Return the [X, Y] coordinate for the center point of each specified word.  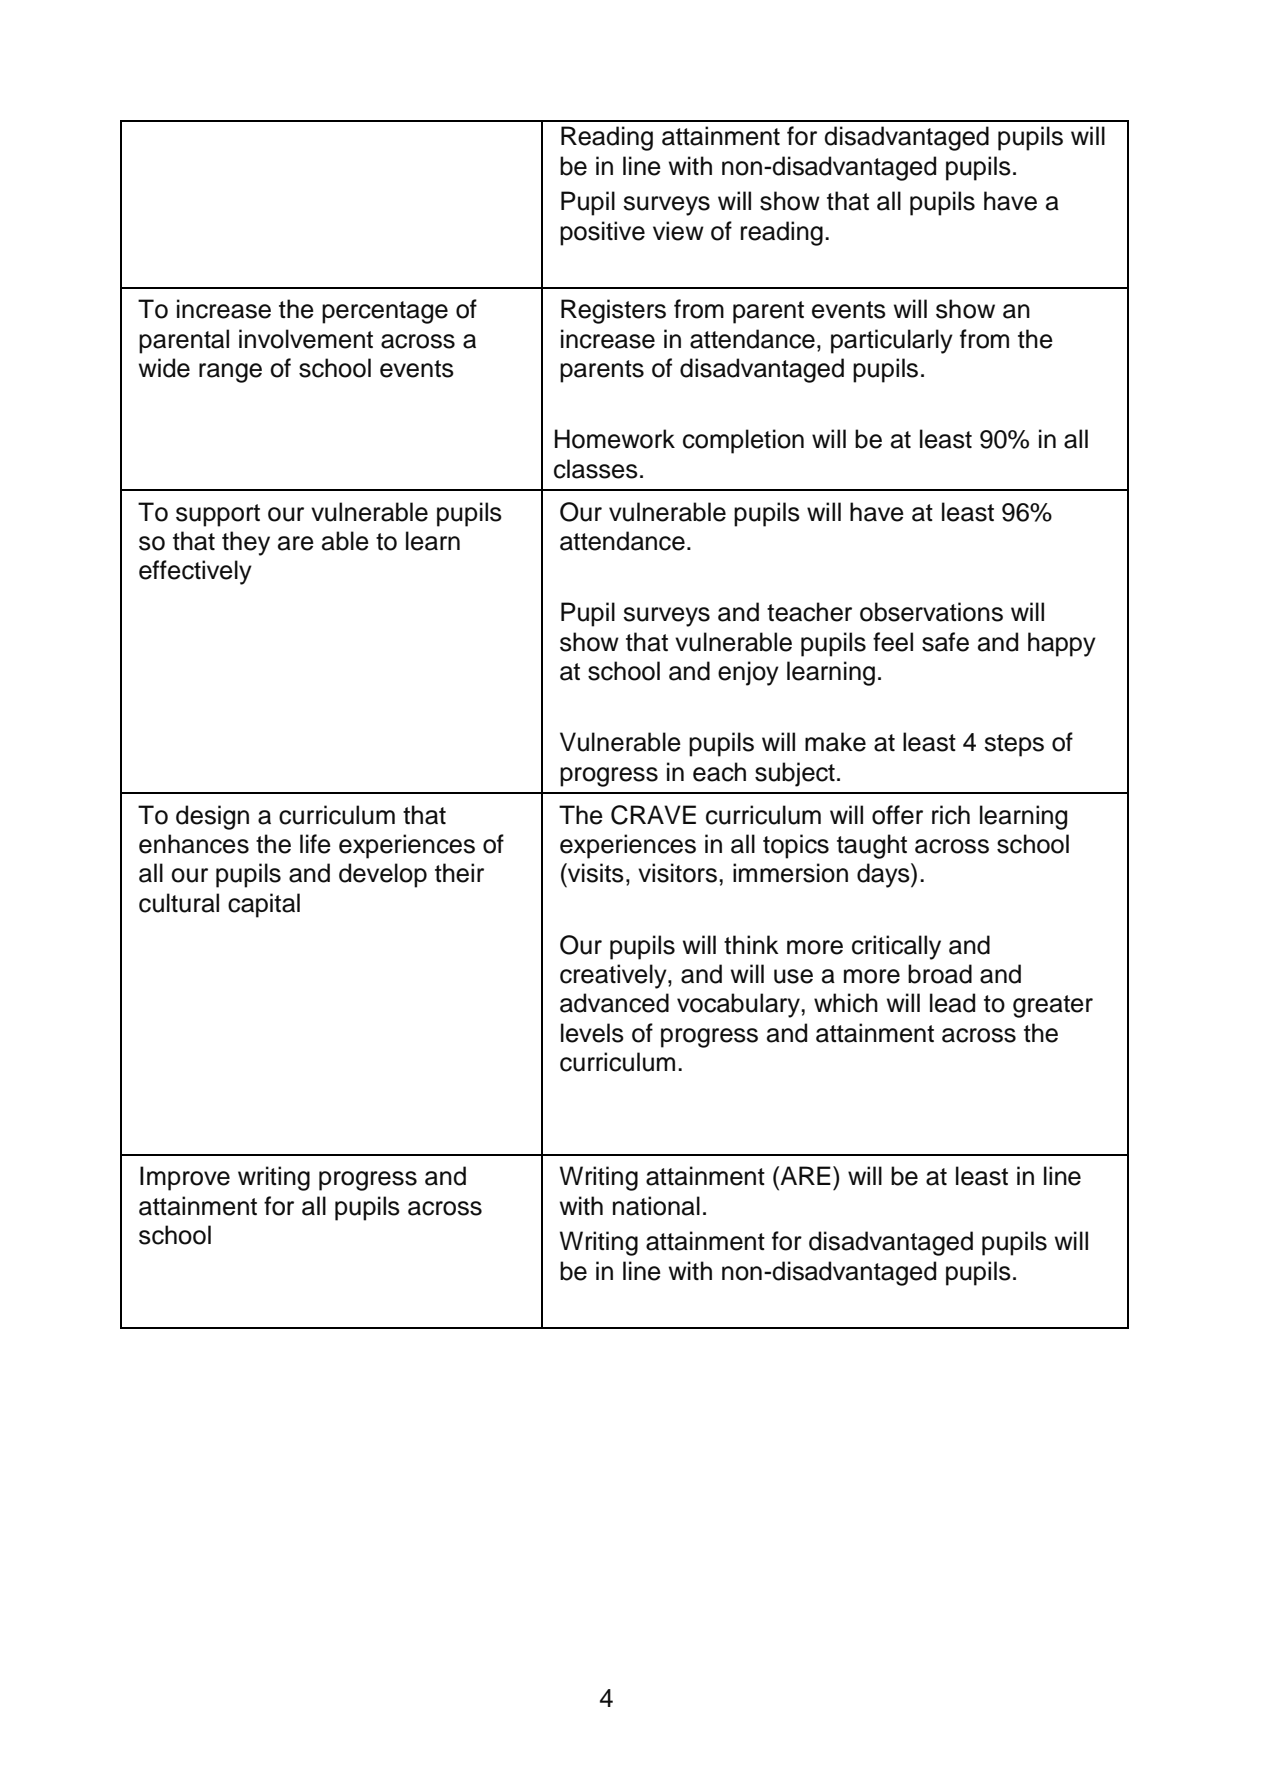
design [212, 817]
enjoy [748, 673]
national [656, 1206]
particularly [892, 341]
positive [602, 233]
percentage [385, 312]
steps [1014, 745]
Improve [185, 1178]
